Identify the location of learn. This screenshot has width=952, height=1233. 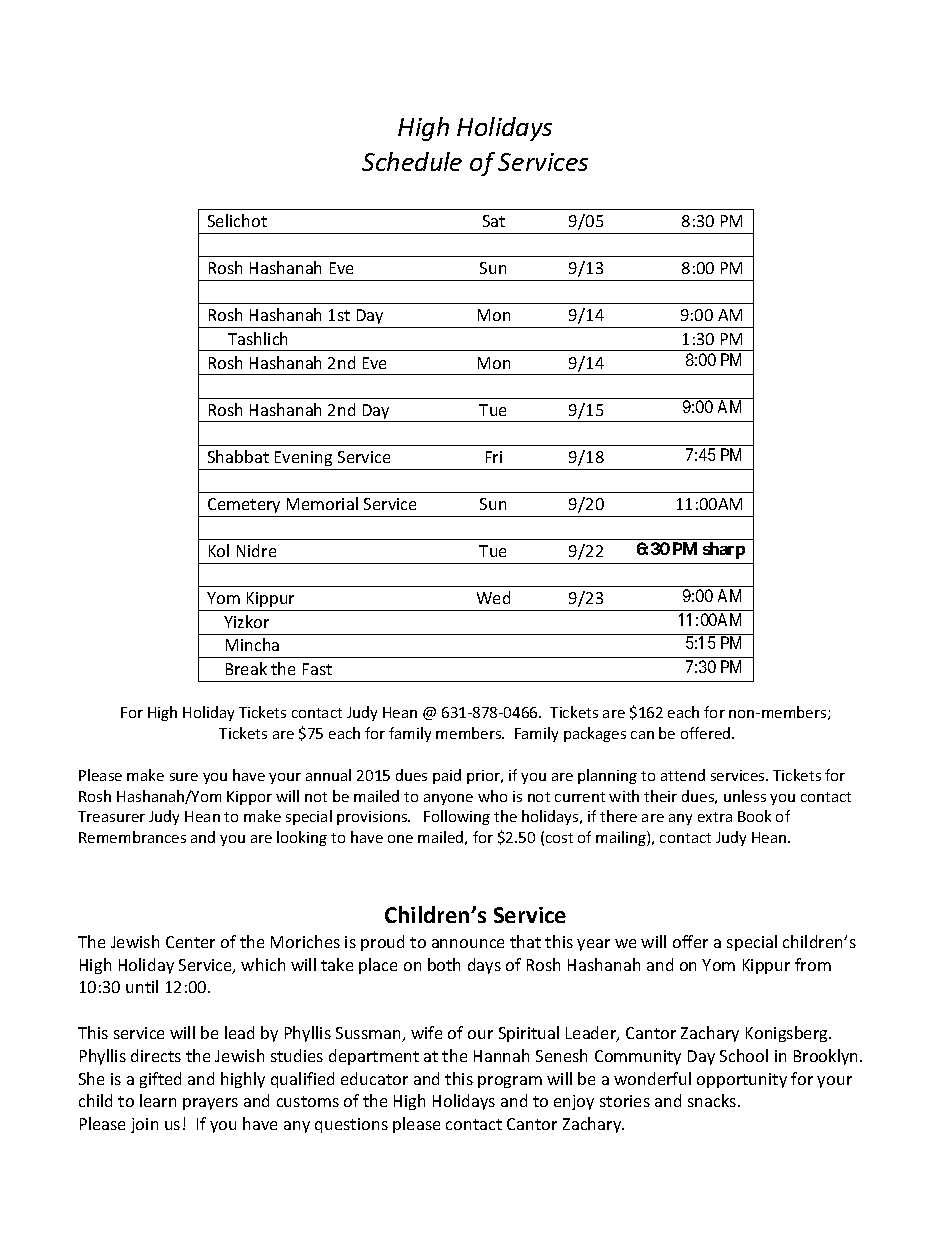
(158, 1100).
